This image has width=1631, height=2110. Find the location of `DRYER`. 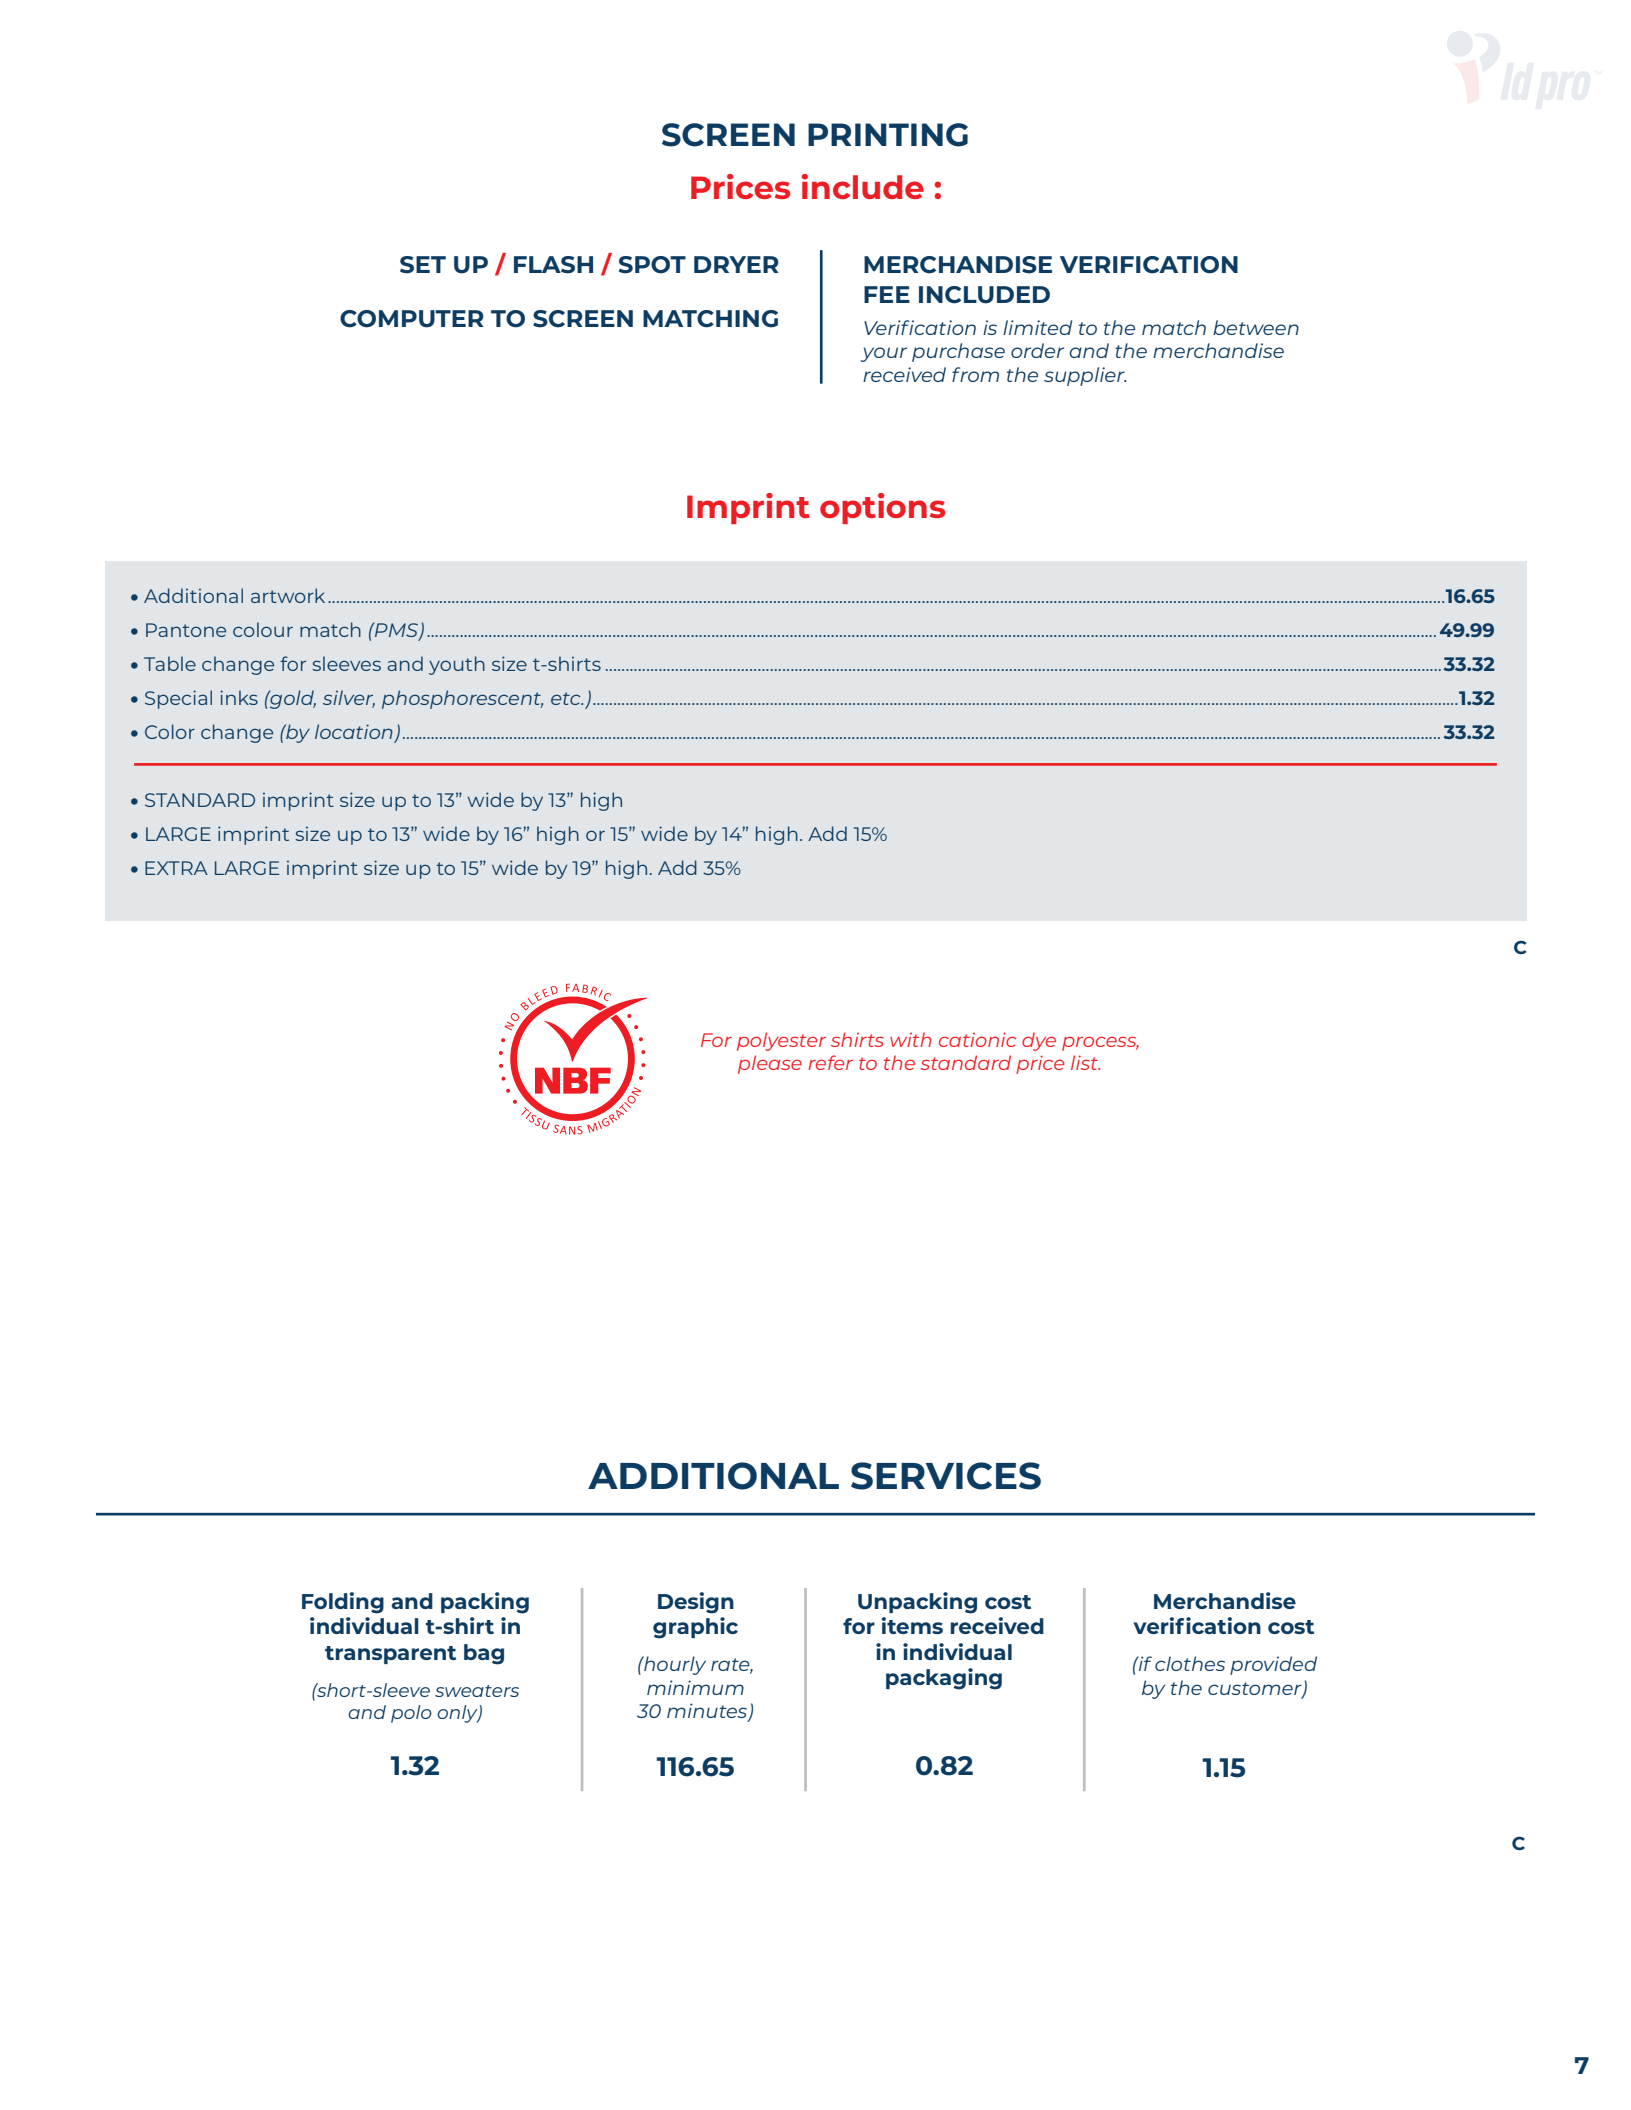

DRYER is located at coordinates (736, 264).
